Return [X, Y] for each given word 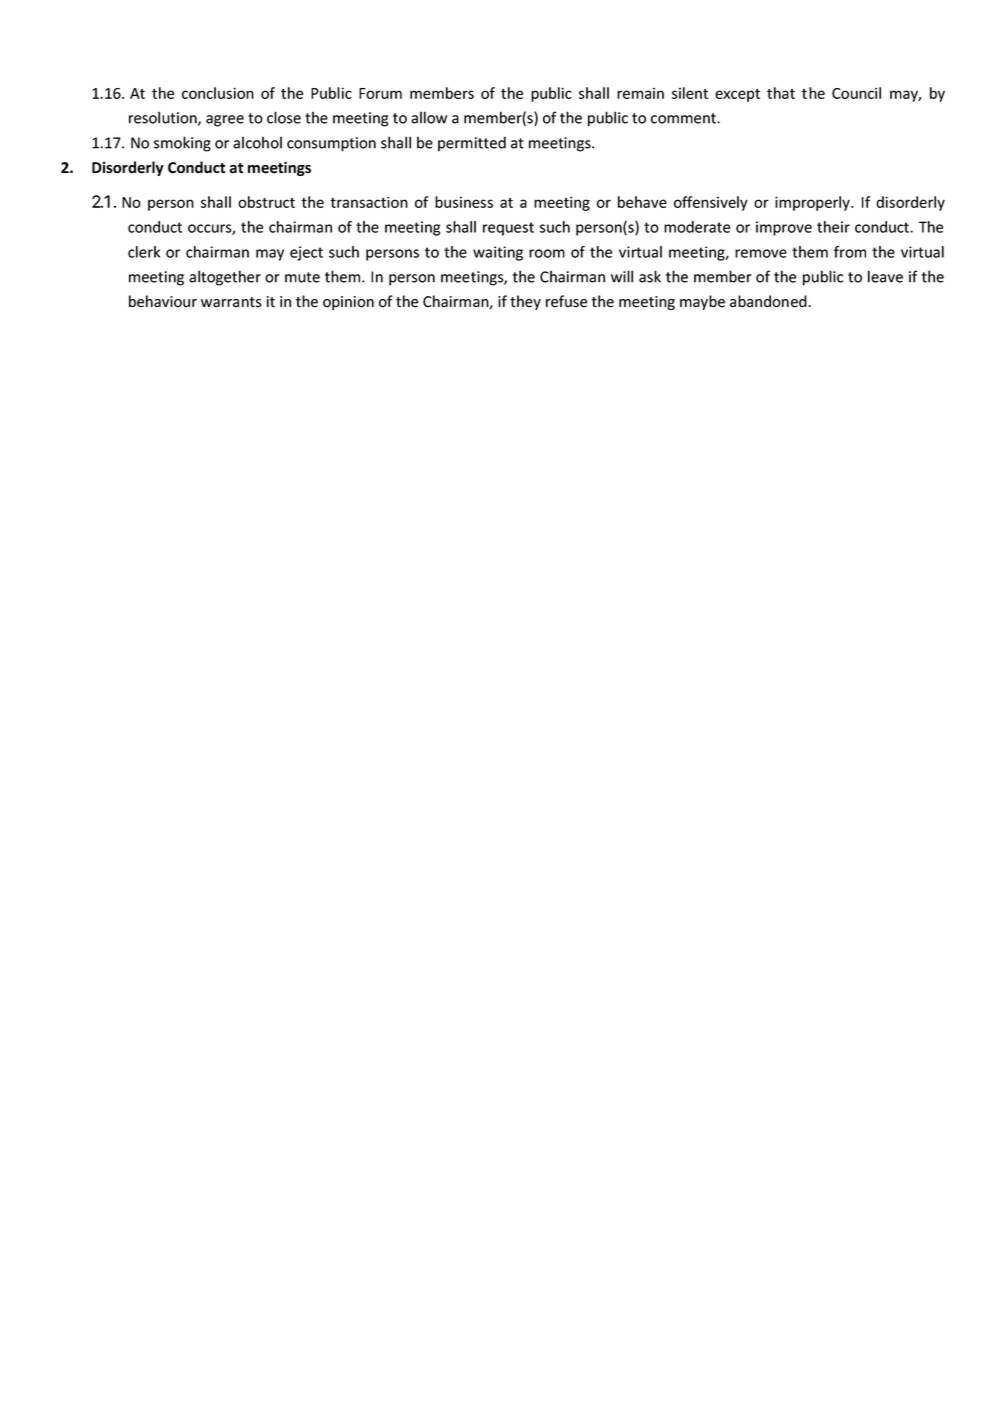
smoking [182, 144]
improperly [813, 203]
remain [640, 93]
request [508, 229]
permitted [472, 144]
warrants [231, 302]
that [781, 93]
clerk [144, 252]
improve [784, 228]
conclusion [218, 93]
